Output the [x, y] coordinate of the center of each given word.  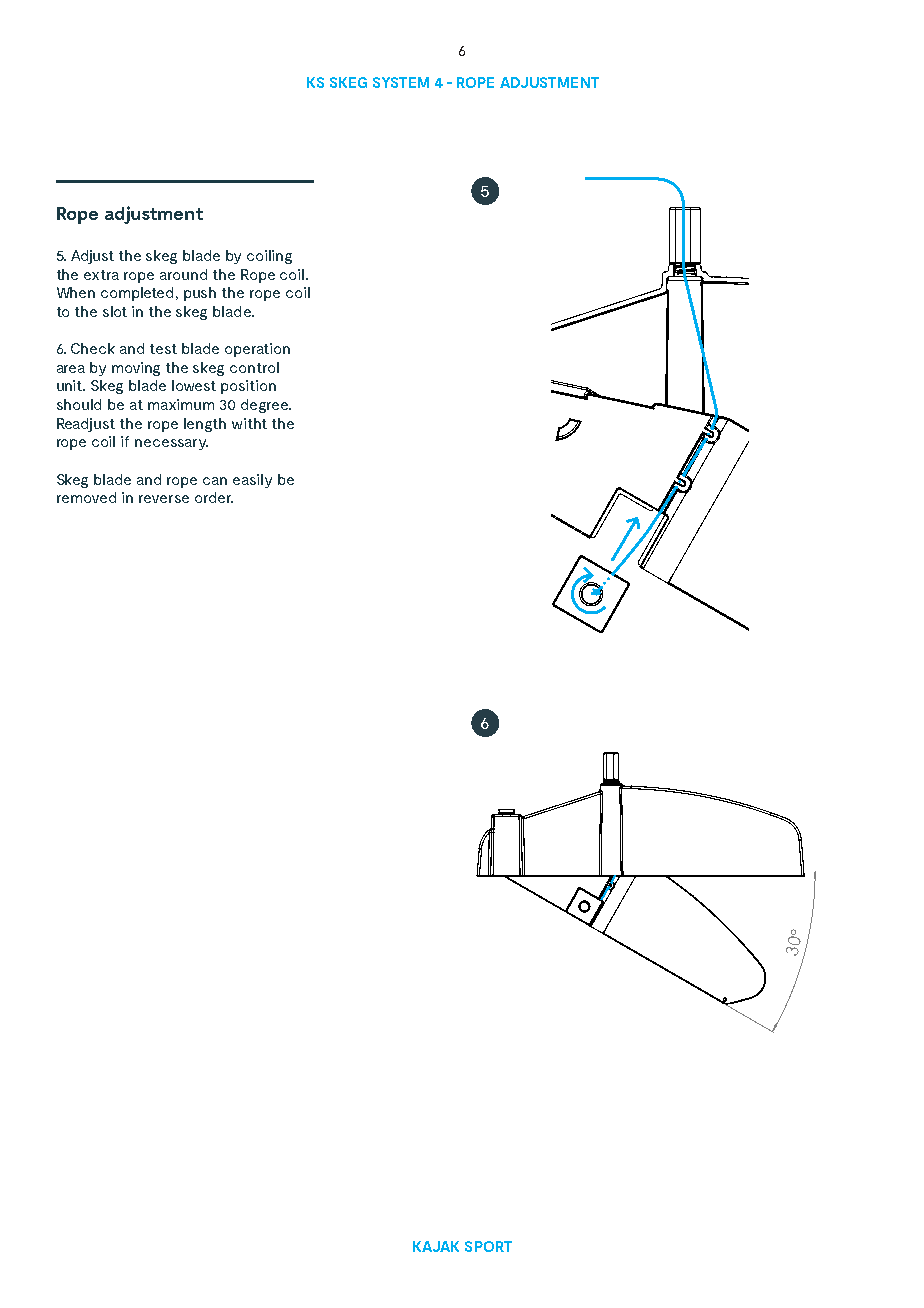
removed [86, 497]
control [254, 367]
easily [252, 481]
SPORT [488, 1246]
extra [101, 275]
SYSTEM [401, 82]
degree [266, 406]
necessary [171, 444]
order [214, 497]
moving [136, 369]
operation [257, 350]
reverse [164, 499]
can [215, 481]
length [205, 425]
